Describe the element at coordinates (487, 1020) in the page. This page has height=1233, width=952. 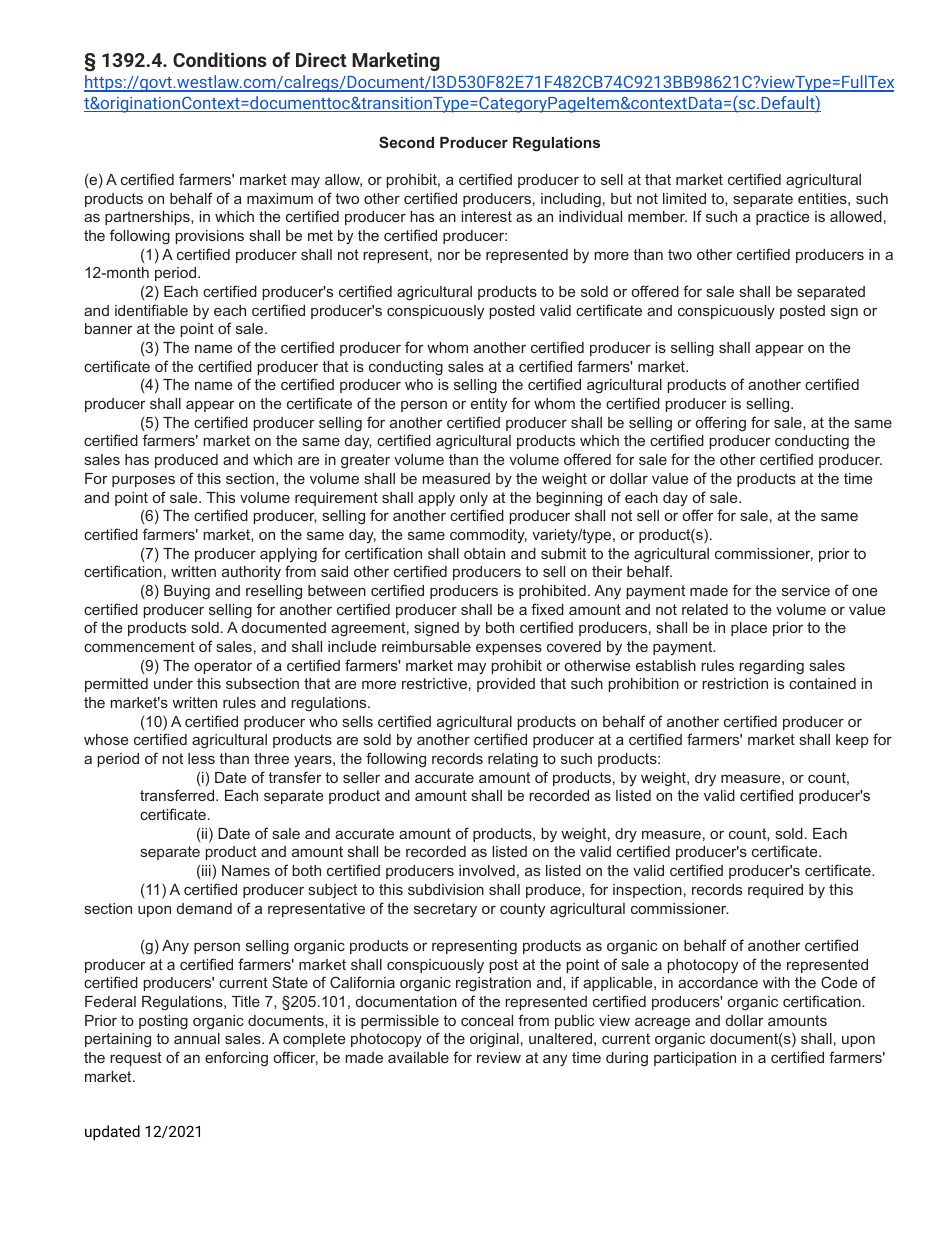
I see `conceal` at that location.
